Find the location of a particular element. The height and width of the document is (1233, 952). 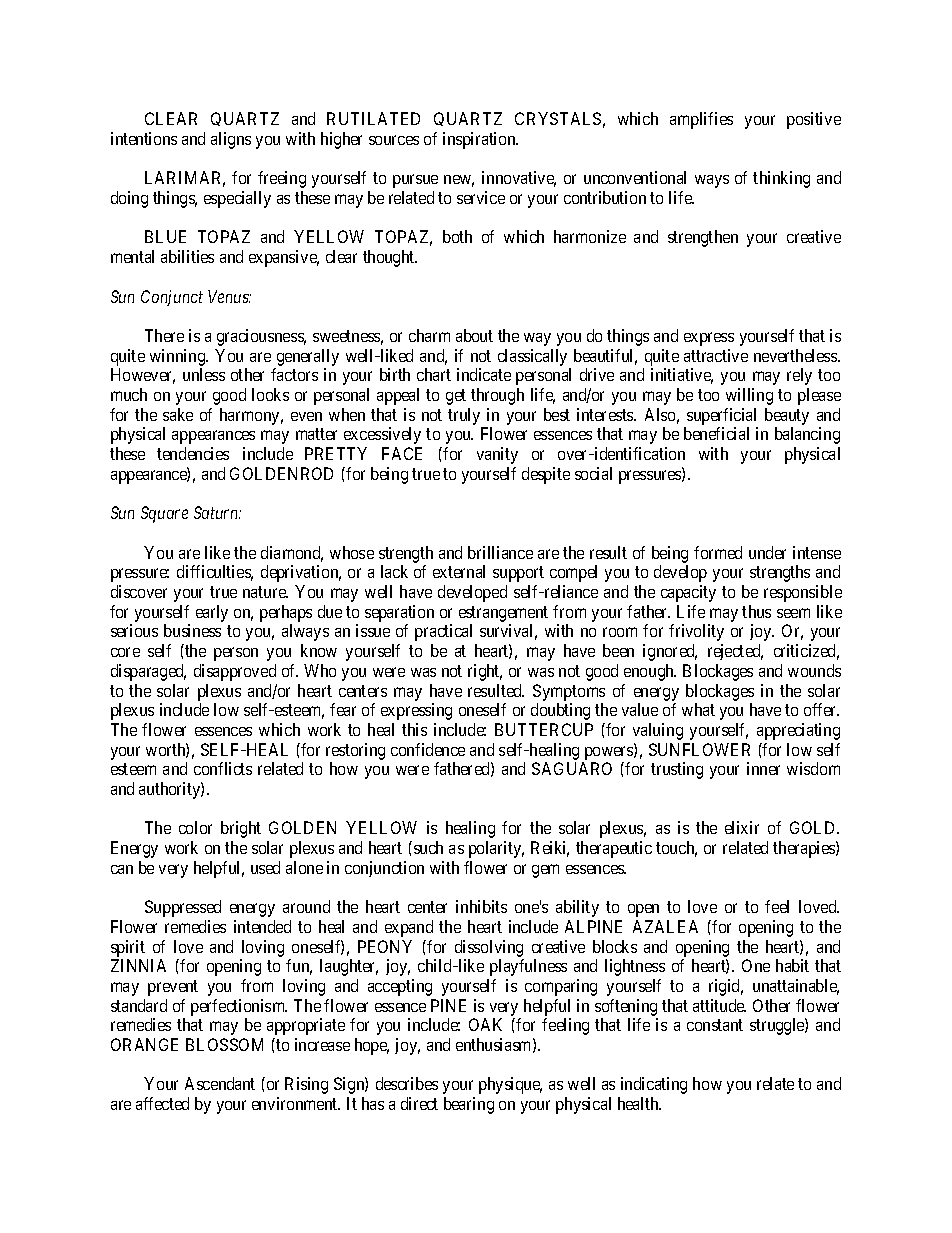

inner is located at coordinates (763, 768).
